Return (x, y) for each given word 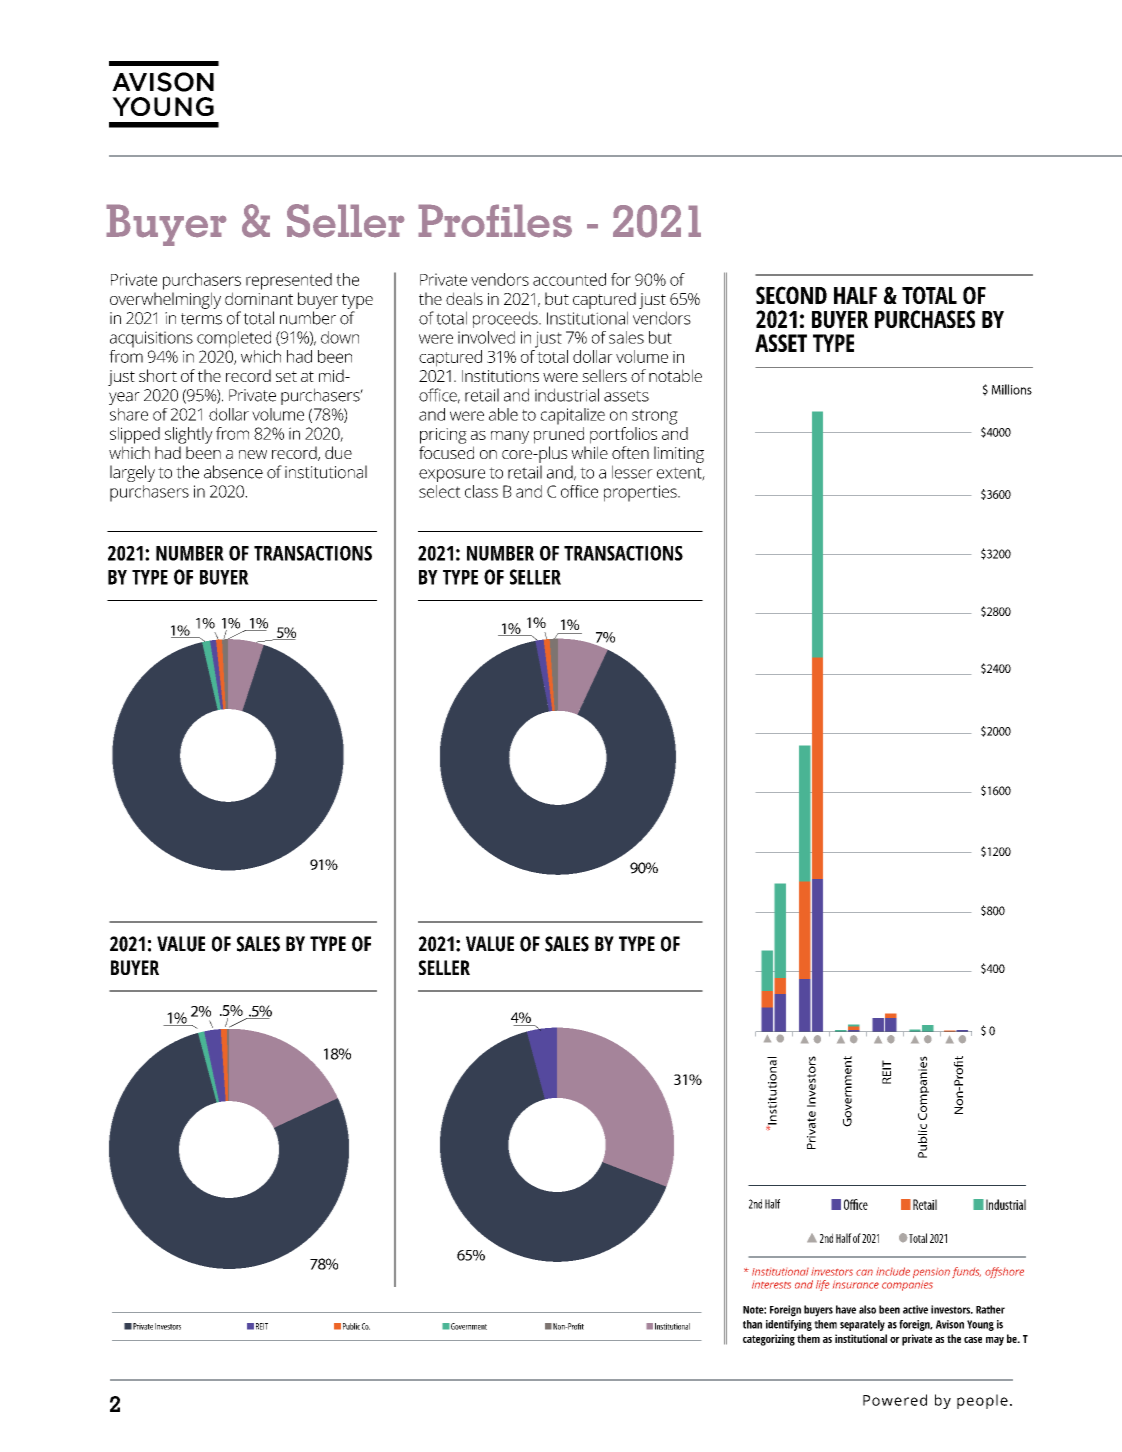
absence (233, 472)
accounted (569, 279)
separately (862, 1325)
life (822, 1285)
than (752, 1324)
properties (641, 493)
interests (771, 1285)
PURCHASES (925, 319)
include (893, 1271)
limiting (679, 454)
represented (289, 281)
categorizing (769, 1340)
